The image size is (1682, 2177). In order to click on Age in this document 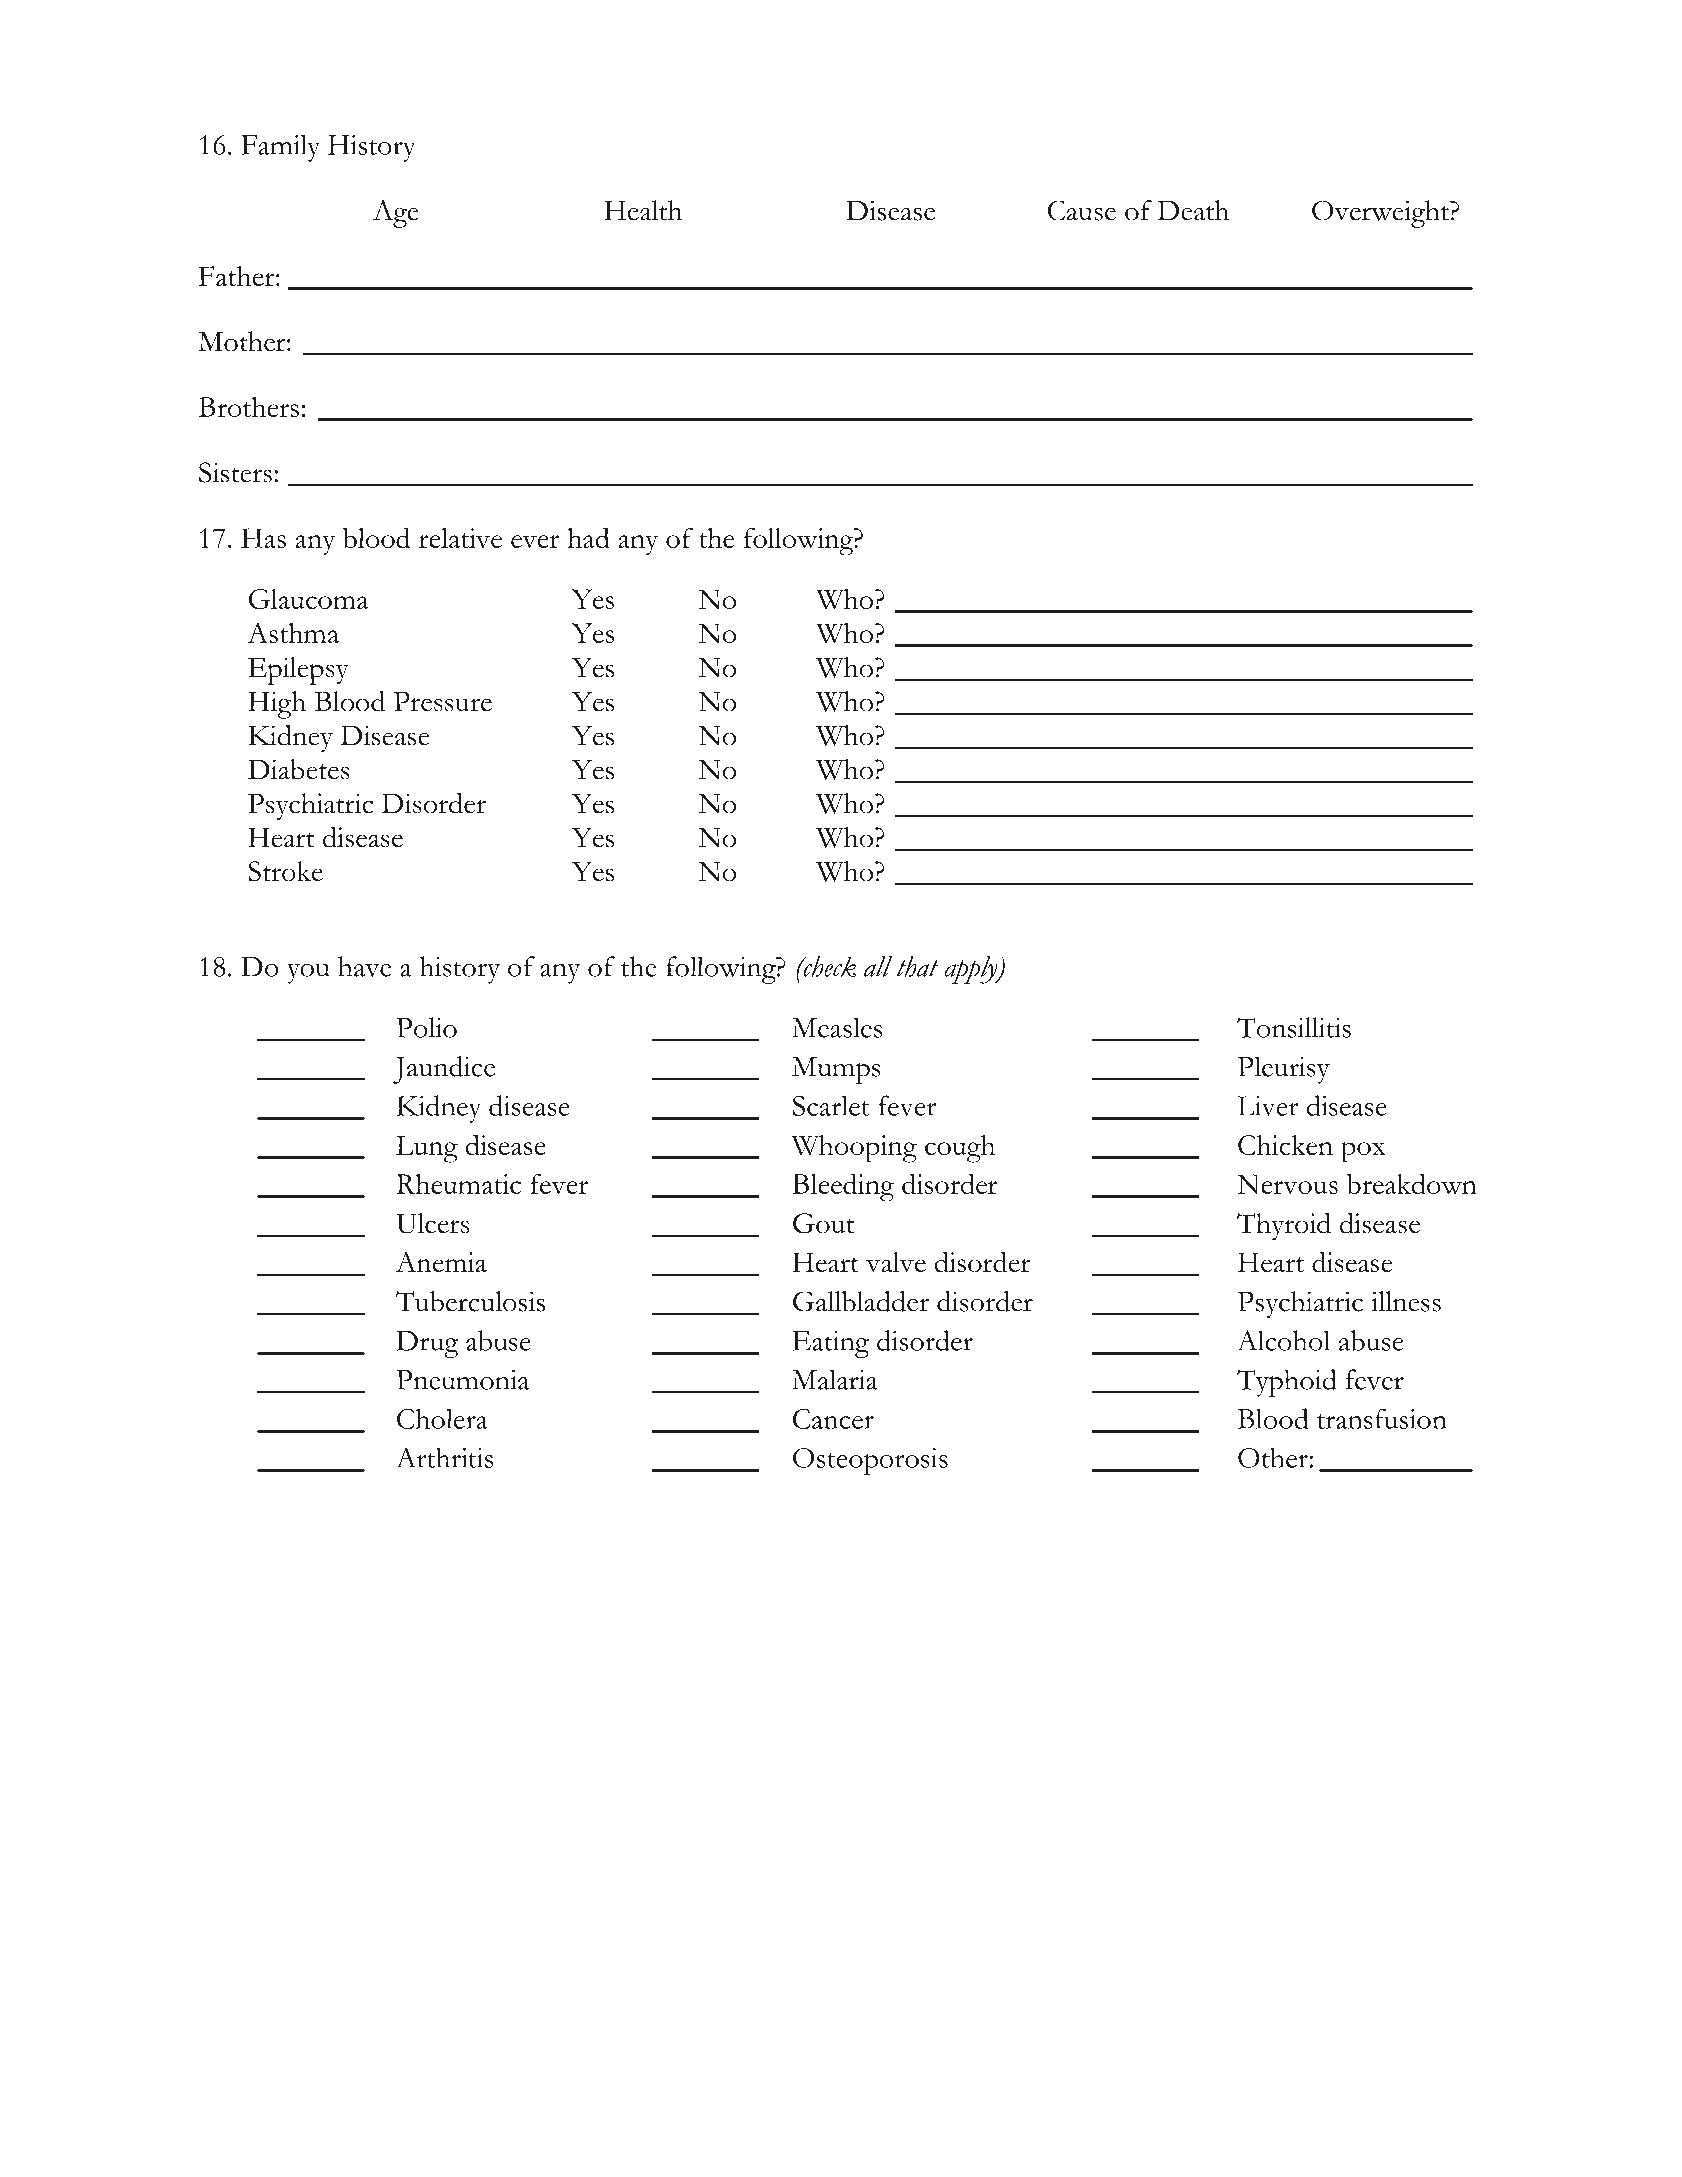, I will do `click(395, 214)`.
